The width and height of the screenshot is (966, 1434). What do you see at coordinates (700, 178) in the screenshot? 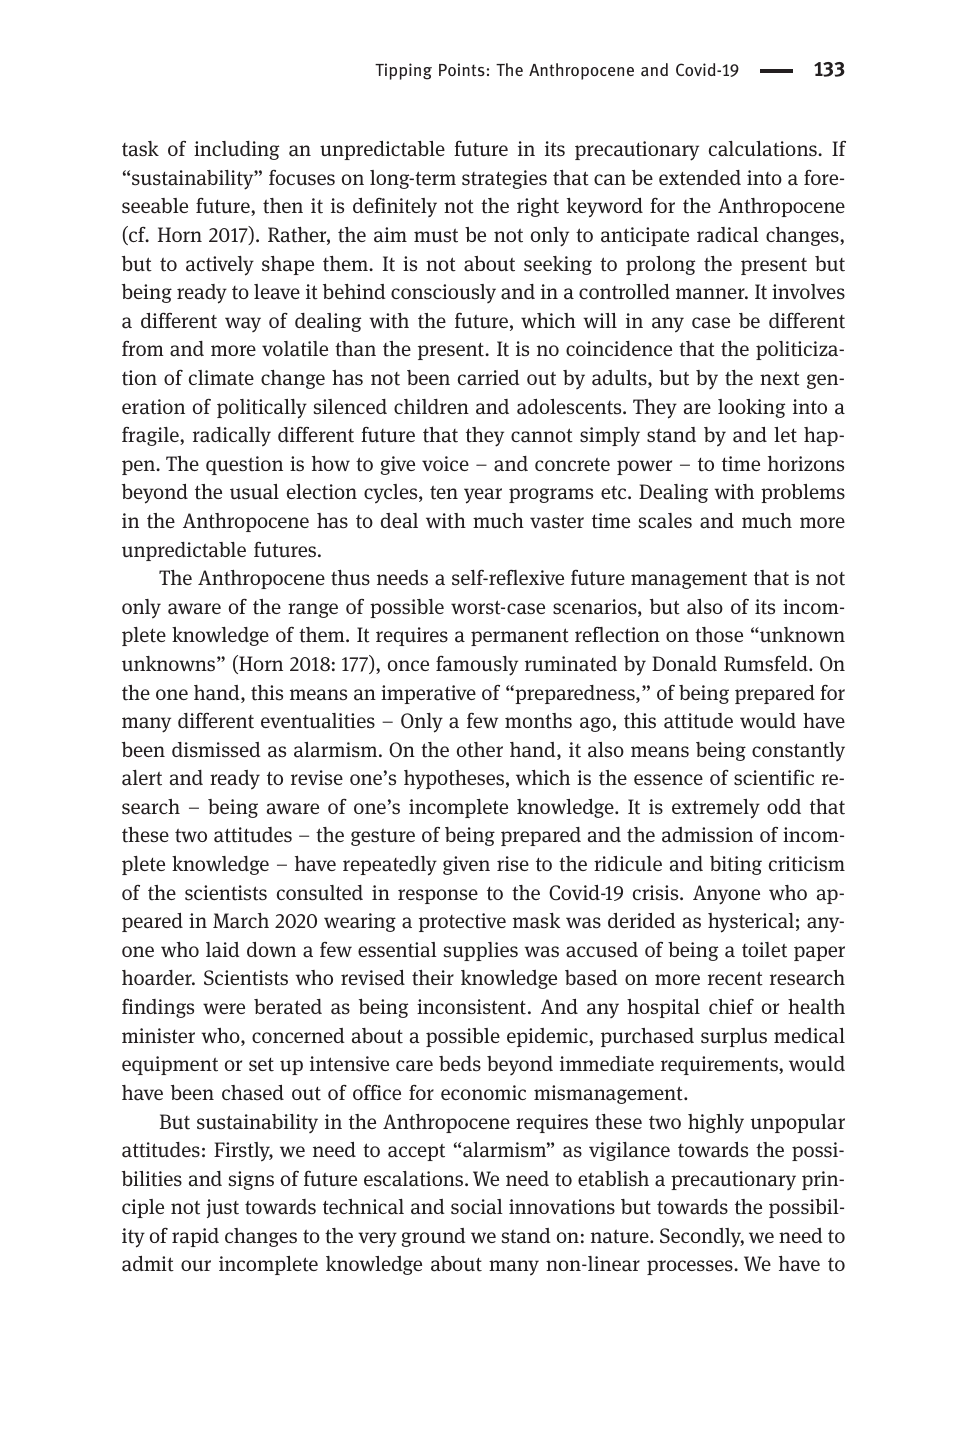
I see `extended` at bounding box center [700, 178].
